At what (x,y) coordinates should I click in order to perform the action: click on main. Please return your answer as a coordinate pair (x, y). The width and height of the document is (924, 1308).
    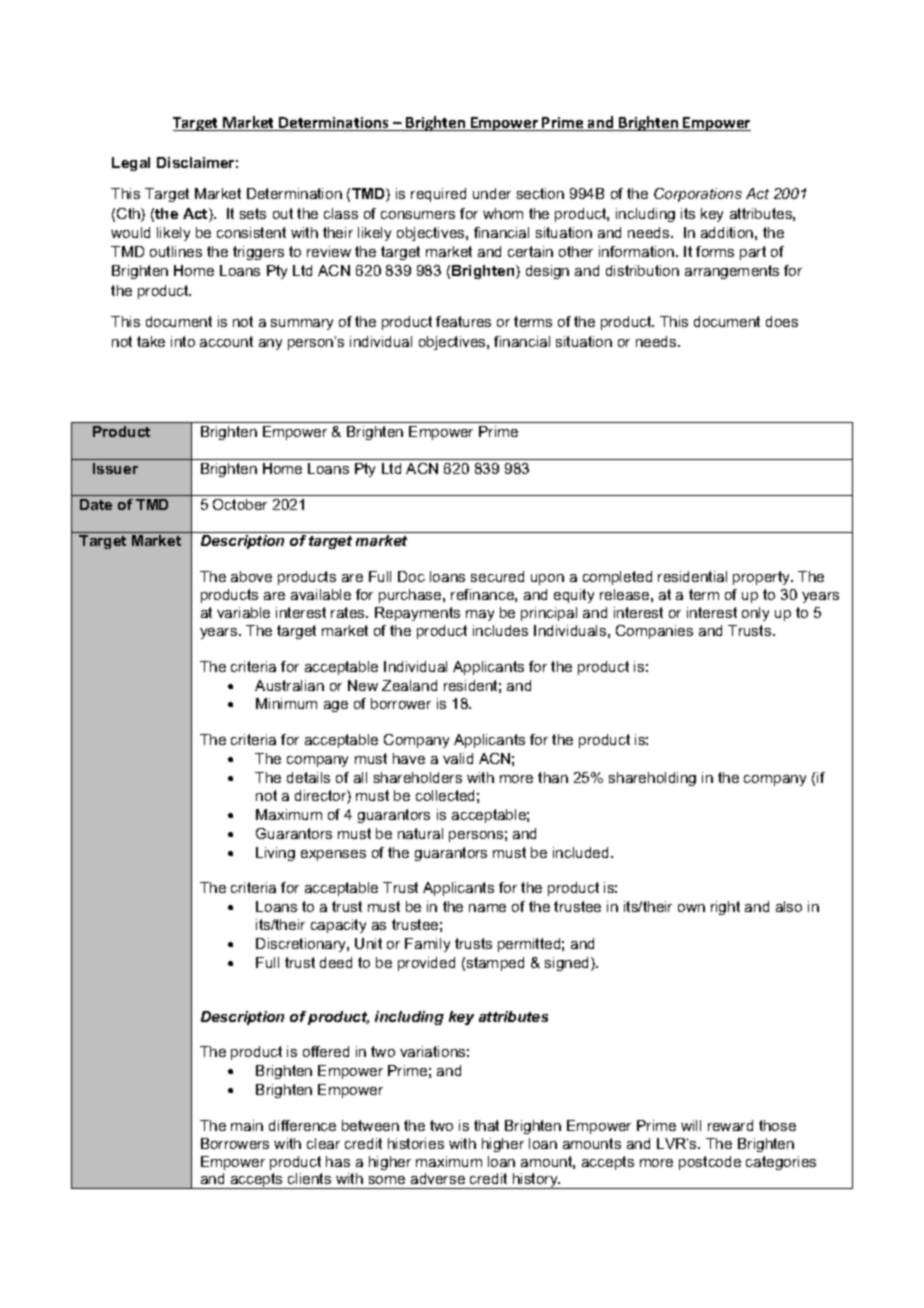
    Looking at the image, I should click on (247, 1125).
